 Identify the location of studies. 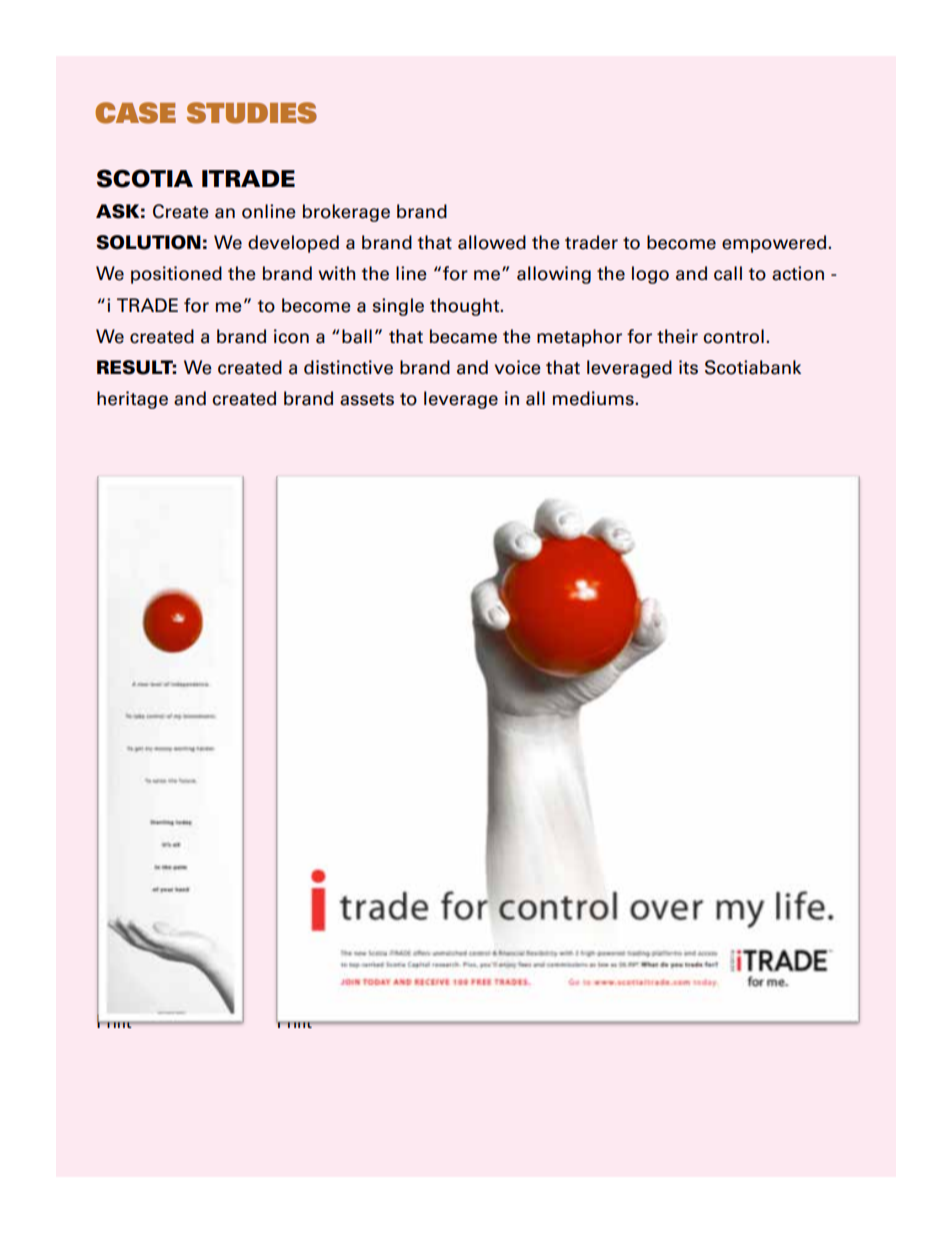
(252, 113).
